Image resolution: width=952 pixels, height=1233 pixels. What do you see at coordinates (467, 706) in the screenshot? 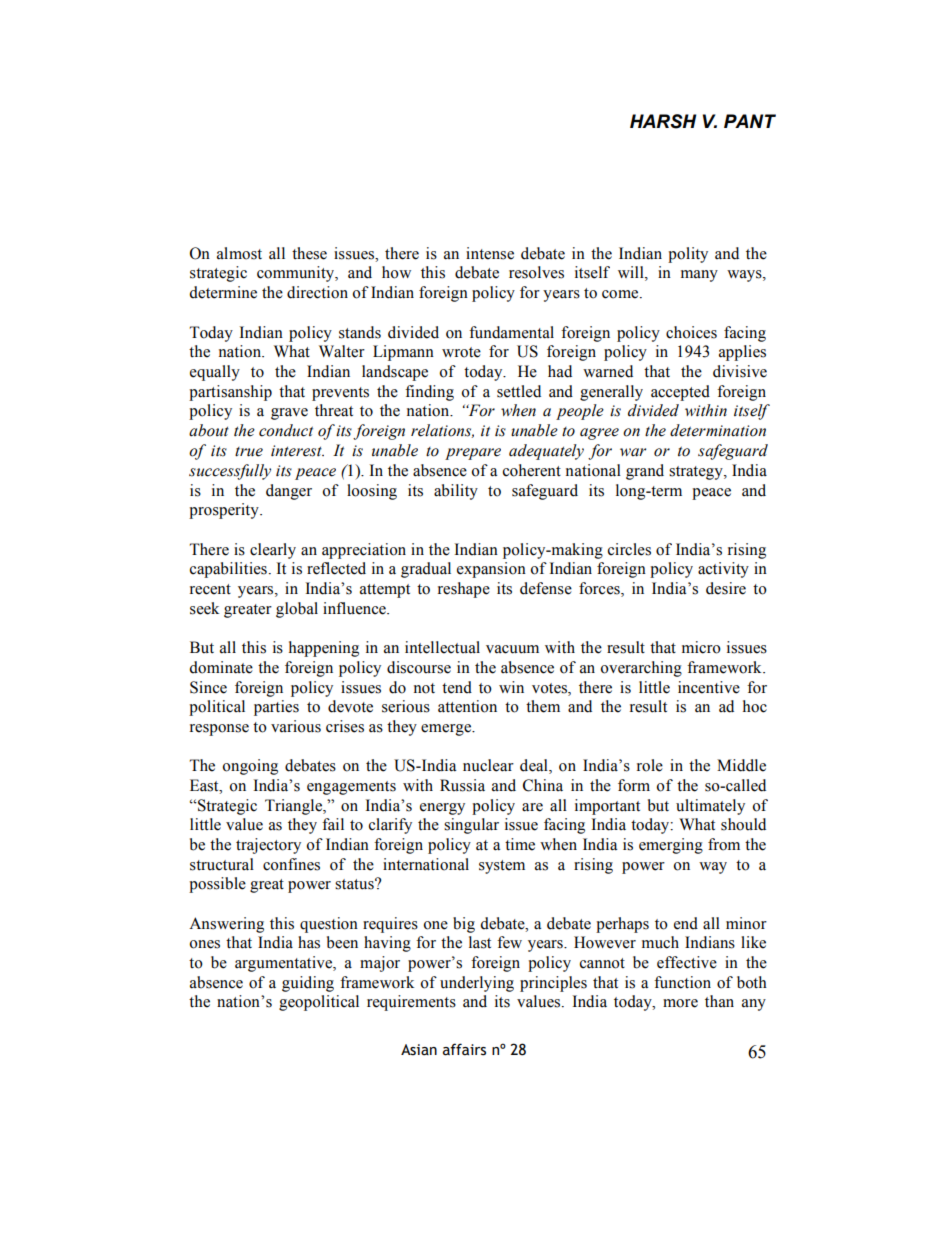
I see `attention` at bounding box center [467, 706].
